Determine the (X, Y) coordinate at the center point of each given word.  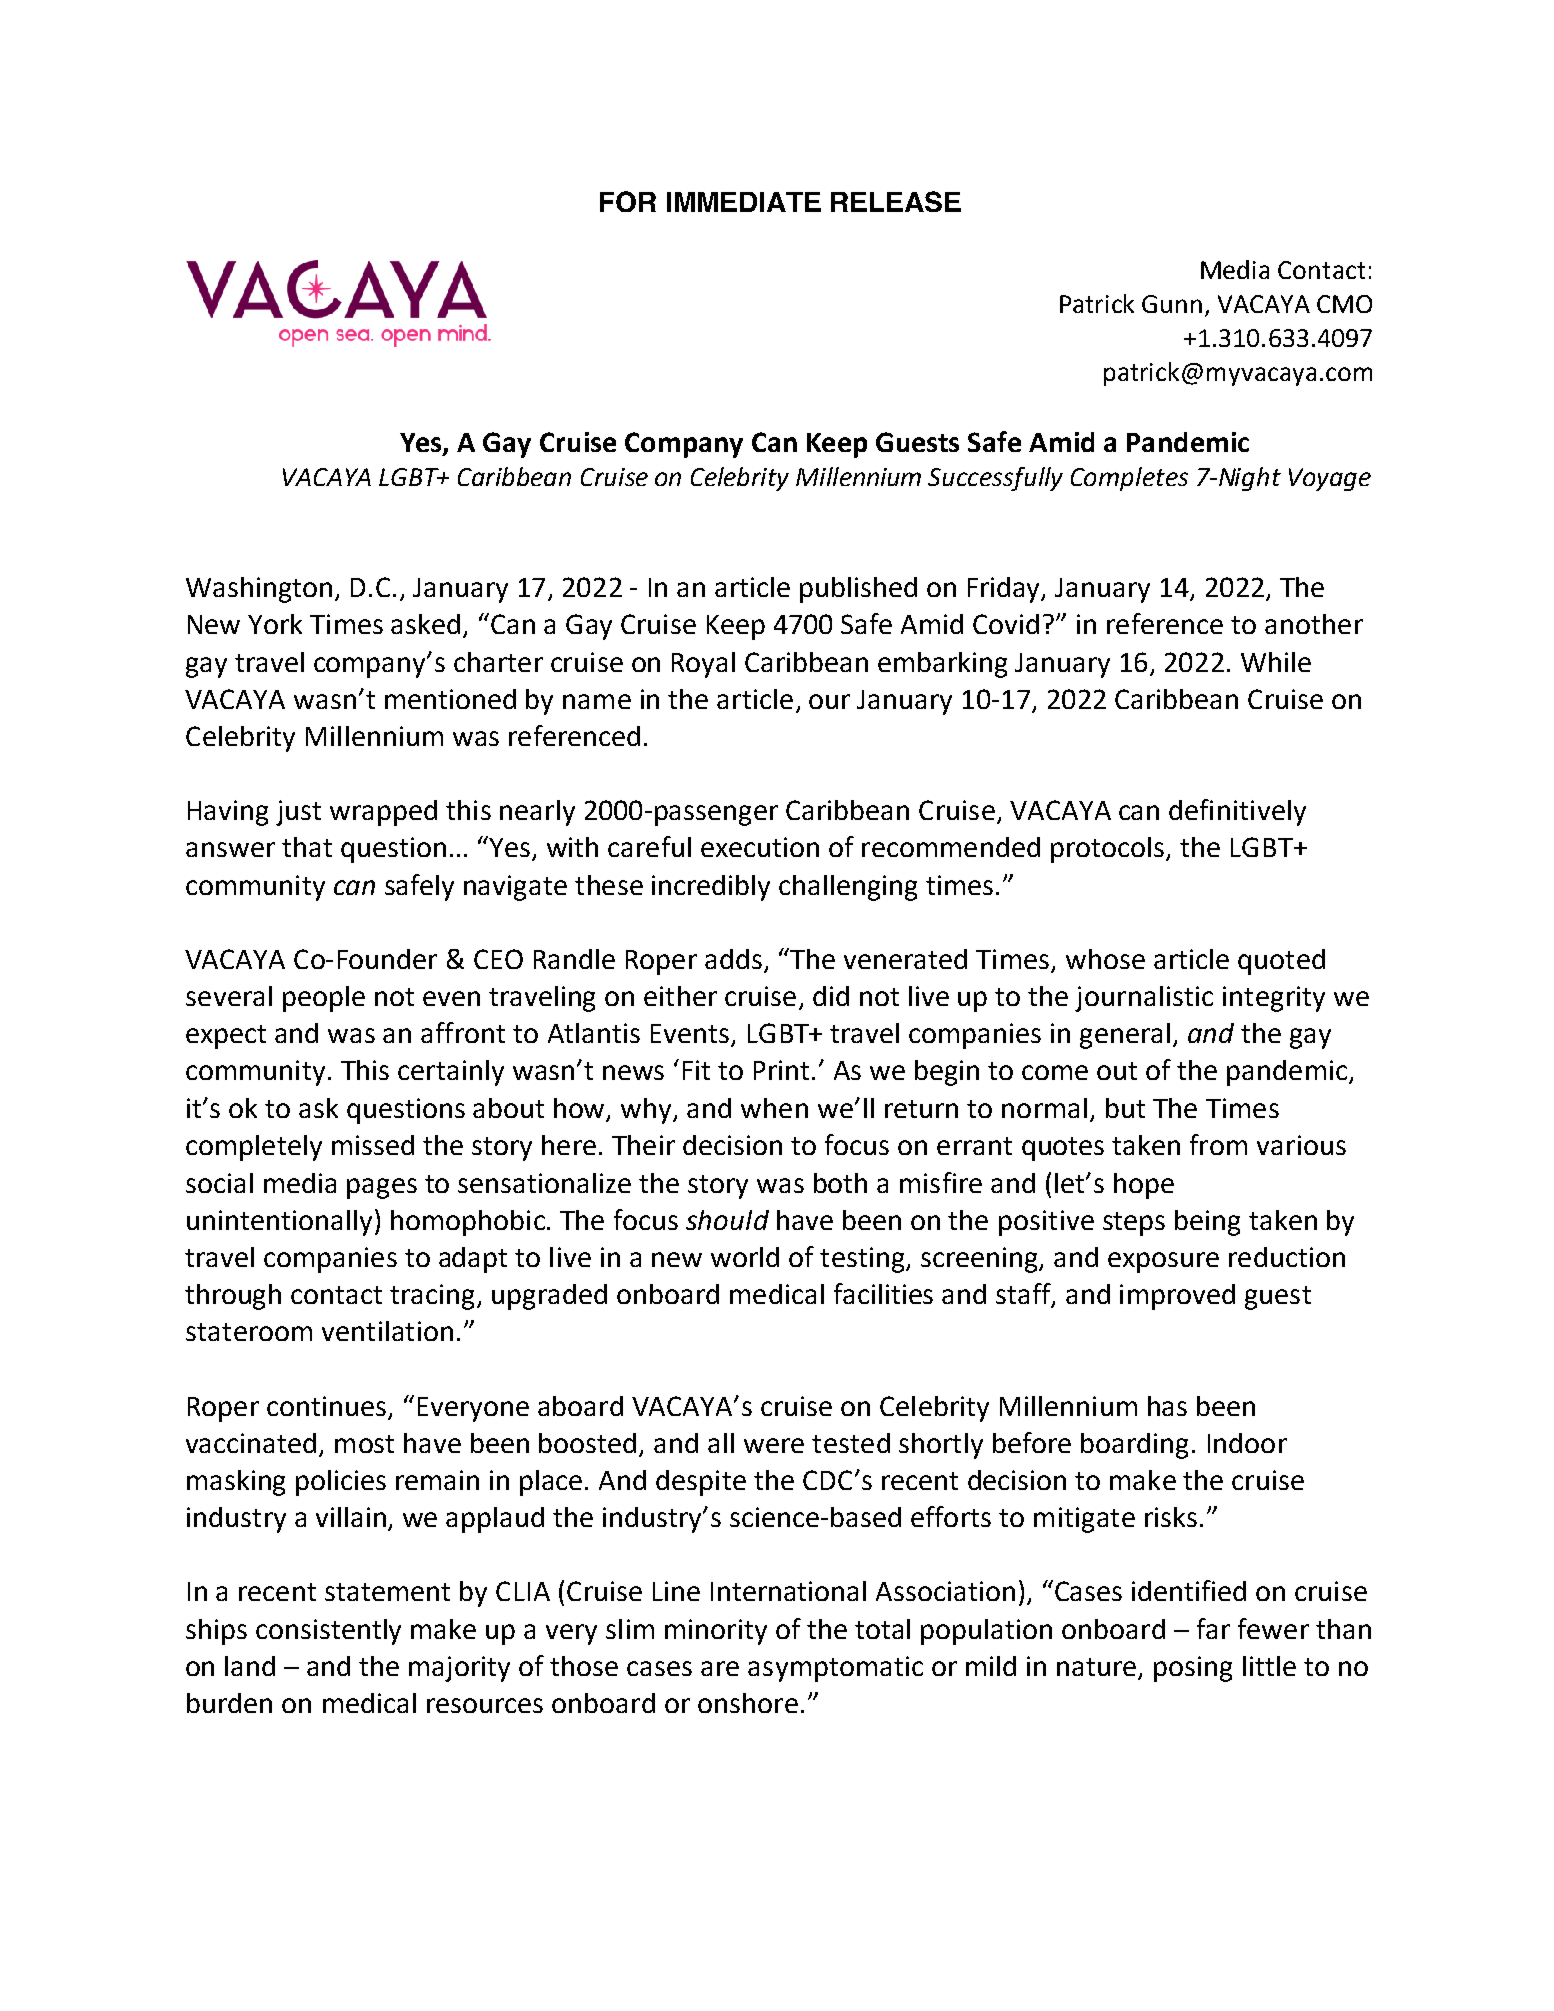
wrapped (383, 813)
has (1167, 1406)
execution (760, 847)
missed (373, 1145)
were (774, 1445)
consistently (328, 1632)
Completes (1129, 479)
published (858, 590)
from (1218, 1144)
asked (425, 624)
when (774, 1108)
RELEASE (896, 201)
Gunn (1172, 304)
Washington (259, 590)
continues (326, 1406)
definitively (1237, 812)
